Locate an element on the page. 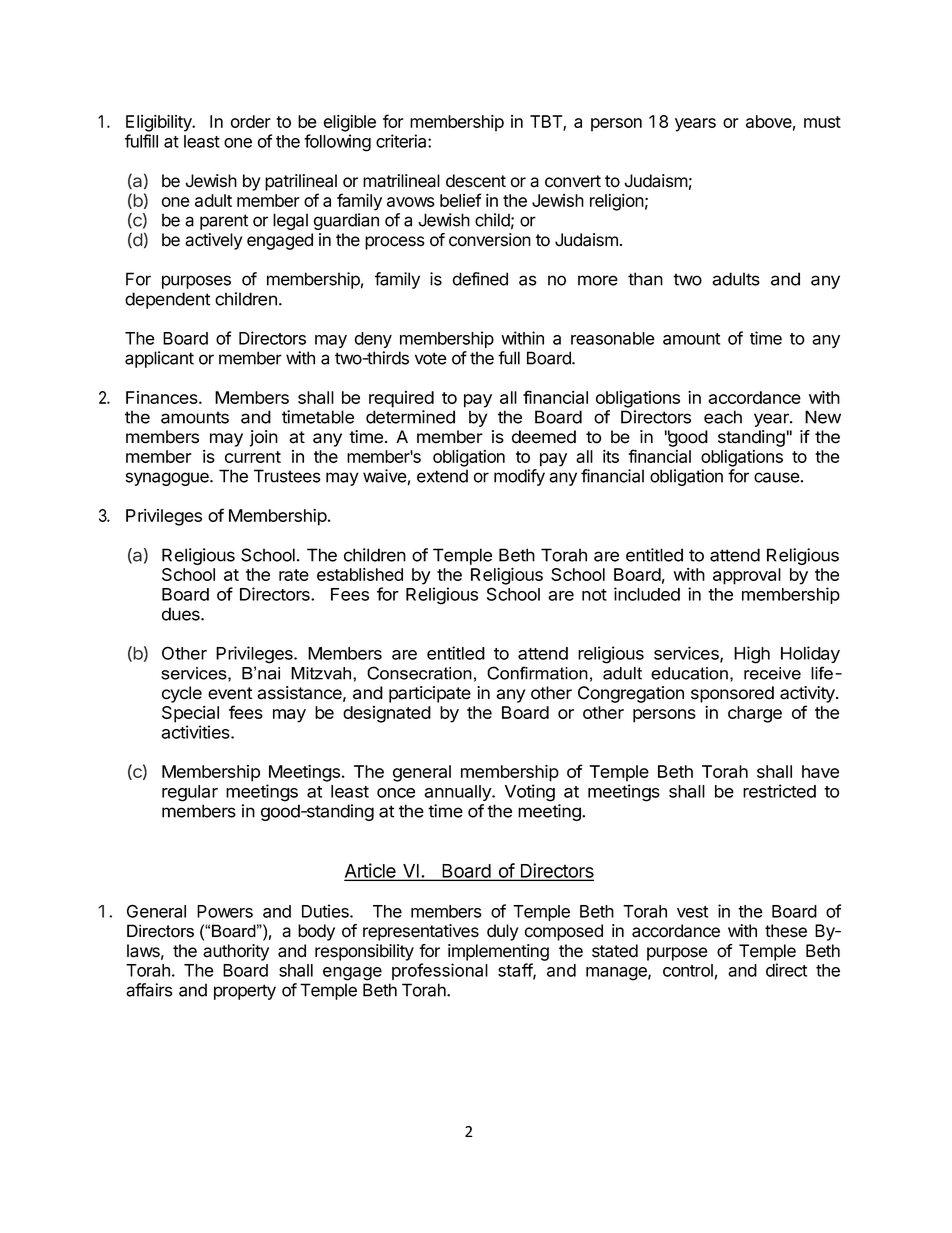 Image resolution: width=952 pixels, height=1233 pixels. order is located at coordinates (251, 121).
